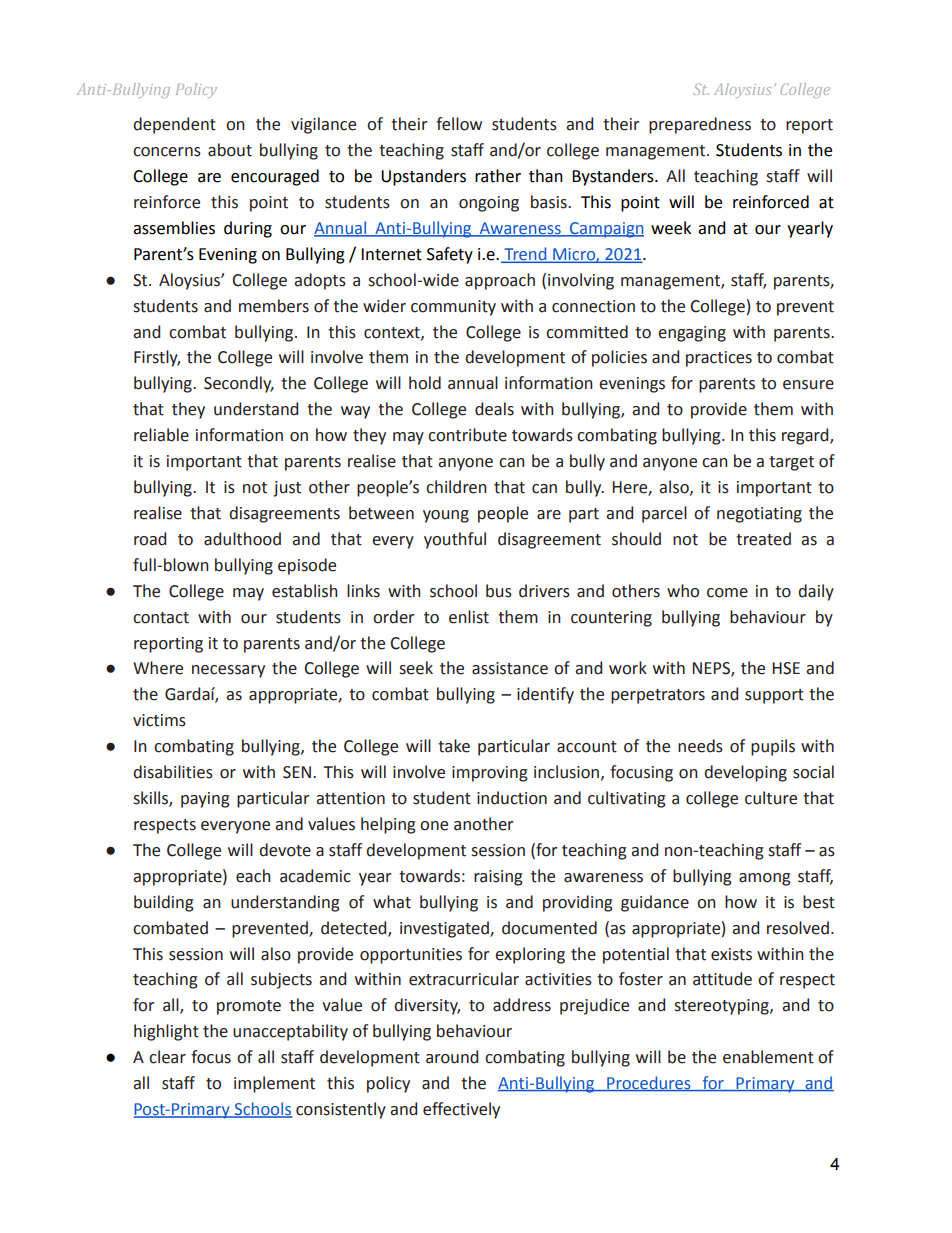 Image resolution: width=952 pixels, height=1233 pixels. I want to click on enlist, so click(469, 617).
